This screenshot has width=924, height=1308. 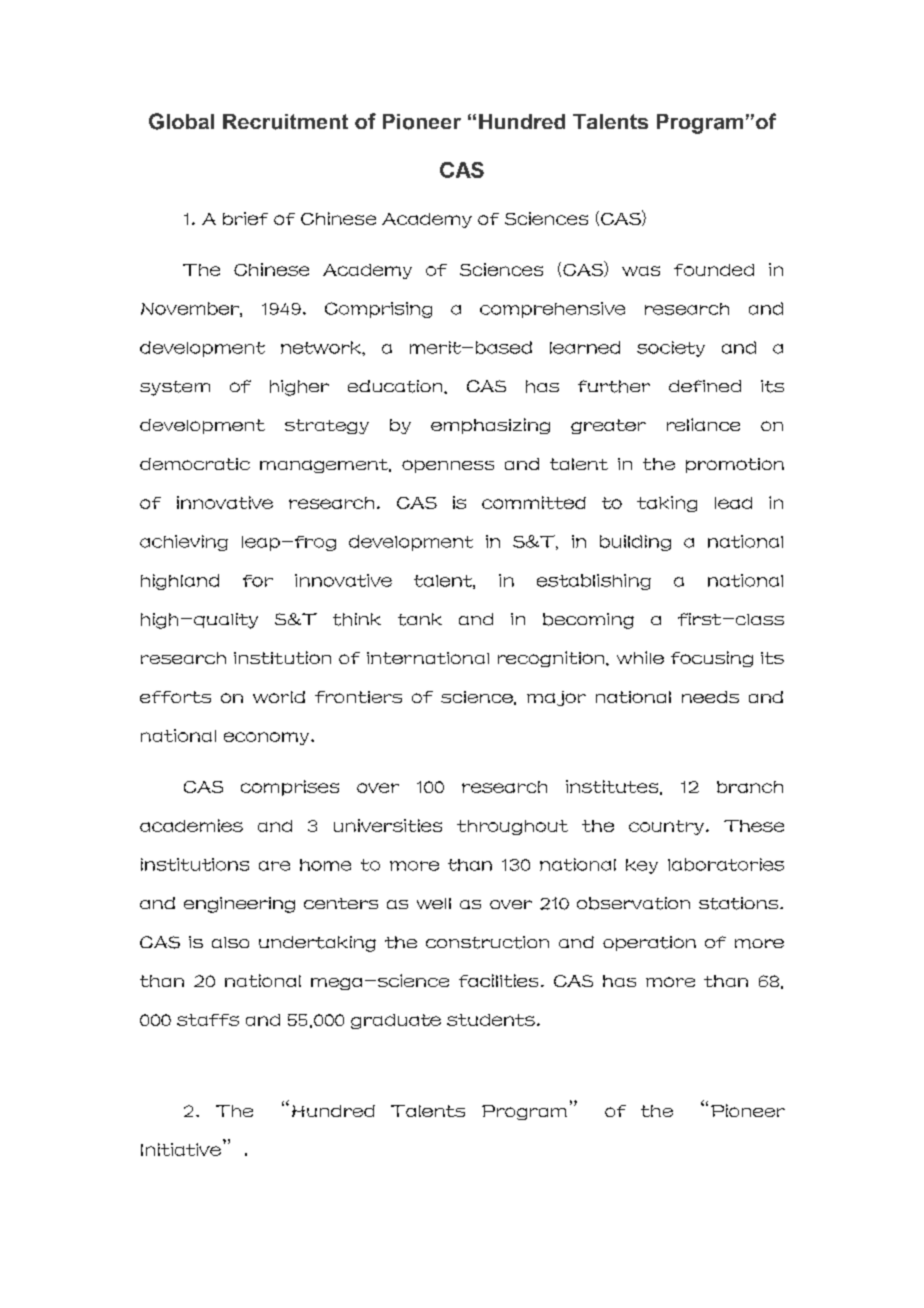 I want to click on founded, so click(x=714, y=270).
